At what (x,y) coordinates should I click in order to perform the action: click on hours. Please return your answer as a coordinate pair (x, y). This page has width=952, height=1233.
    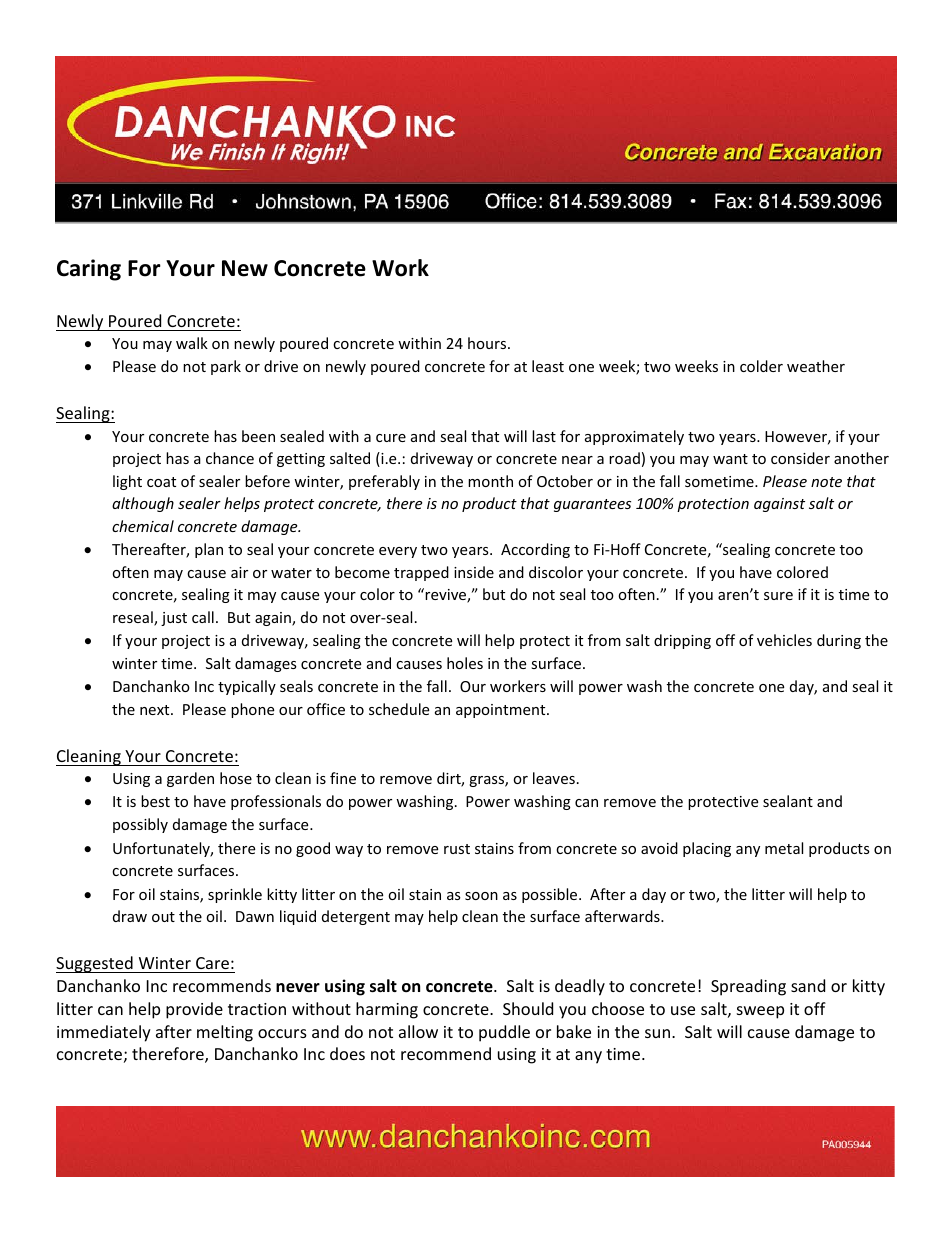
    Looking at the image, I should click on (488, 343).
